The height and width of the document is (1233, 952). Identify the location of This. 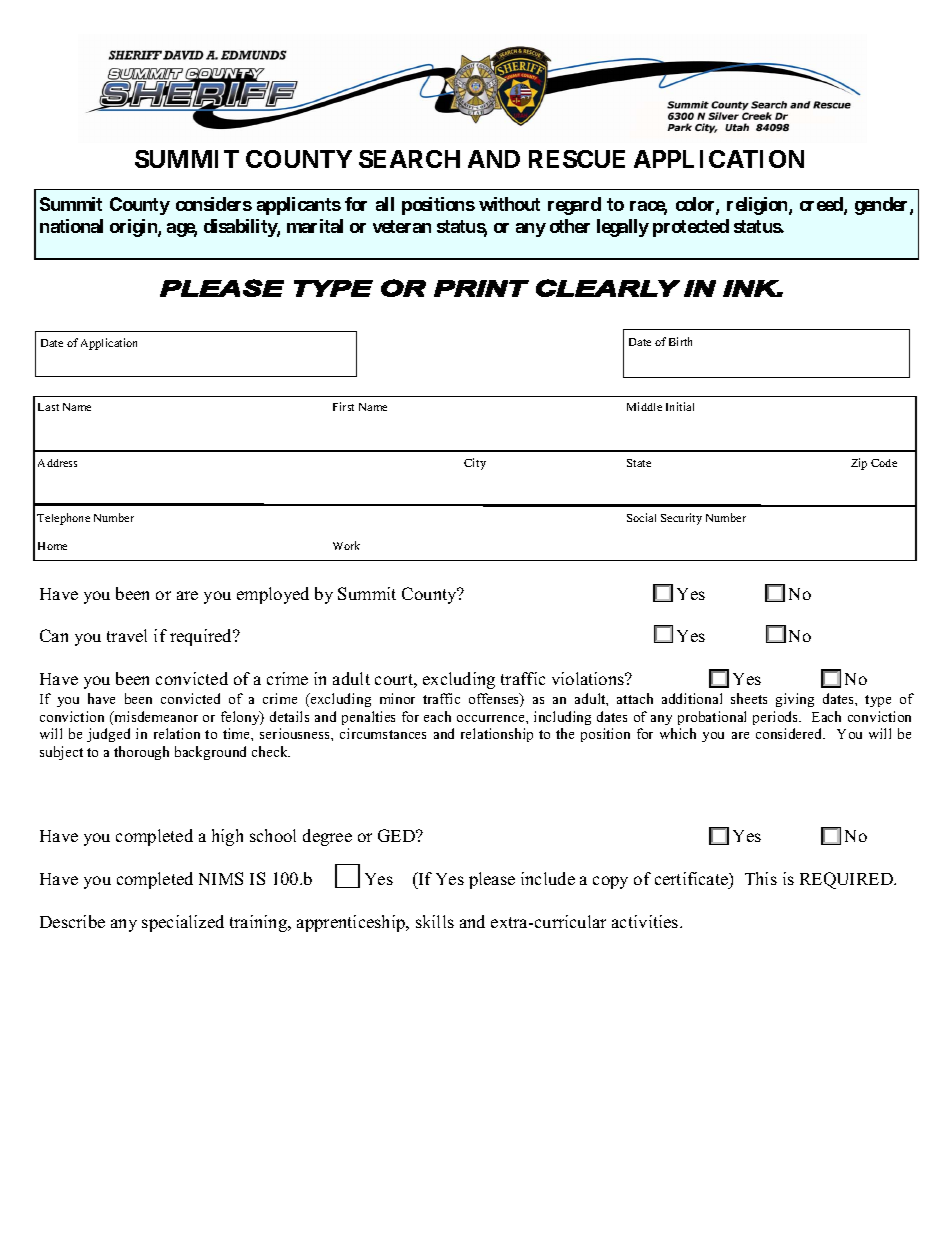
(761, 878).
